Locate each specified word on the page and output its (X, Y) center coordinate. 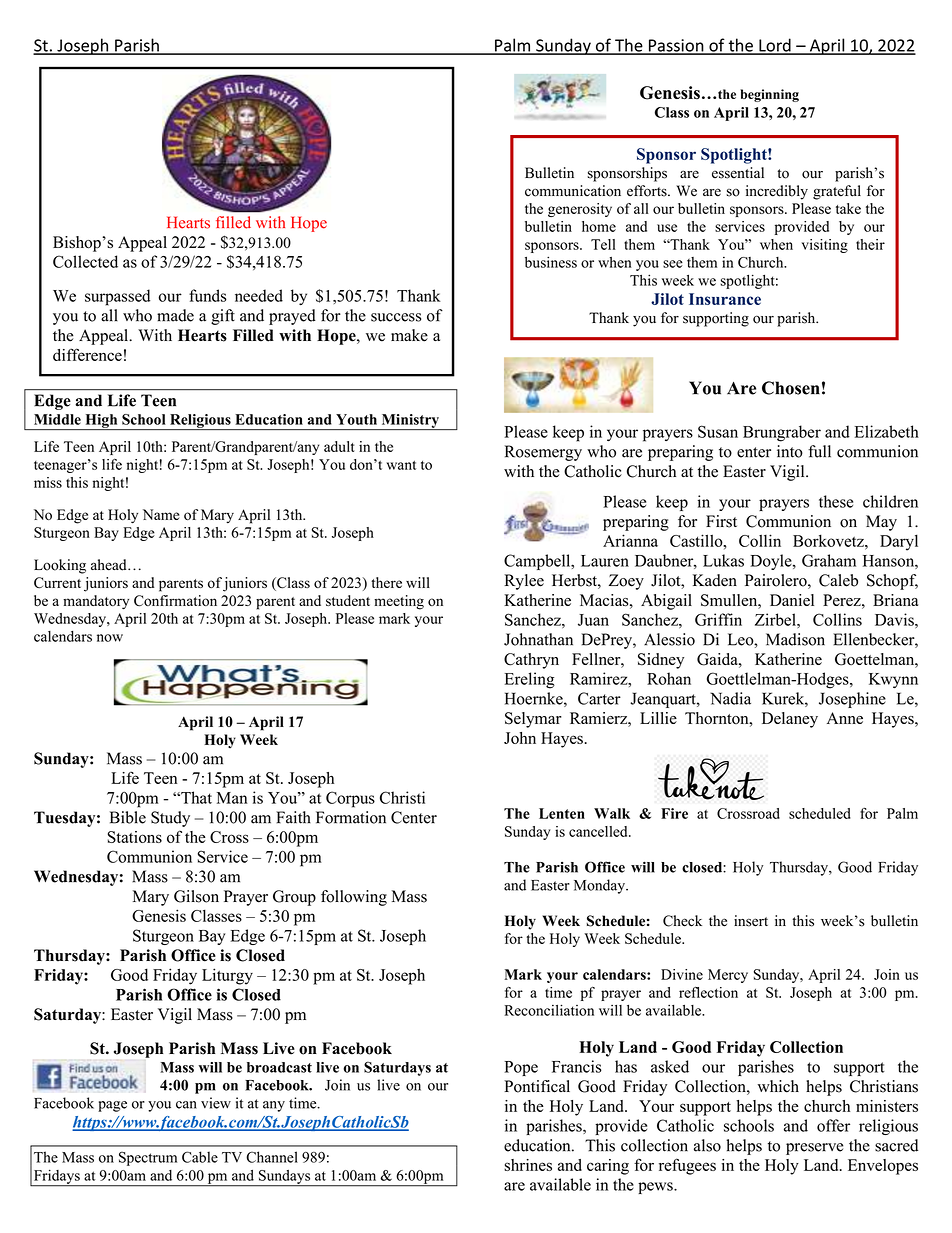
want (401, 465)
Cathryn (531, 661)
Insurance (725, 299)
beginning (769, 95)
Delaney (790, 720)
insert (751, 921)
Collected (85, 261)
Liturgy (227, 976)
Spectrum (148, 1158)
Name (161, 514)
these (836, 501)
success (396, 317)
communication (573, 191)
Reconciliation (549, 1010)
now (110, 638)
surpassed (117, 297)
